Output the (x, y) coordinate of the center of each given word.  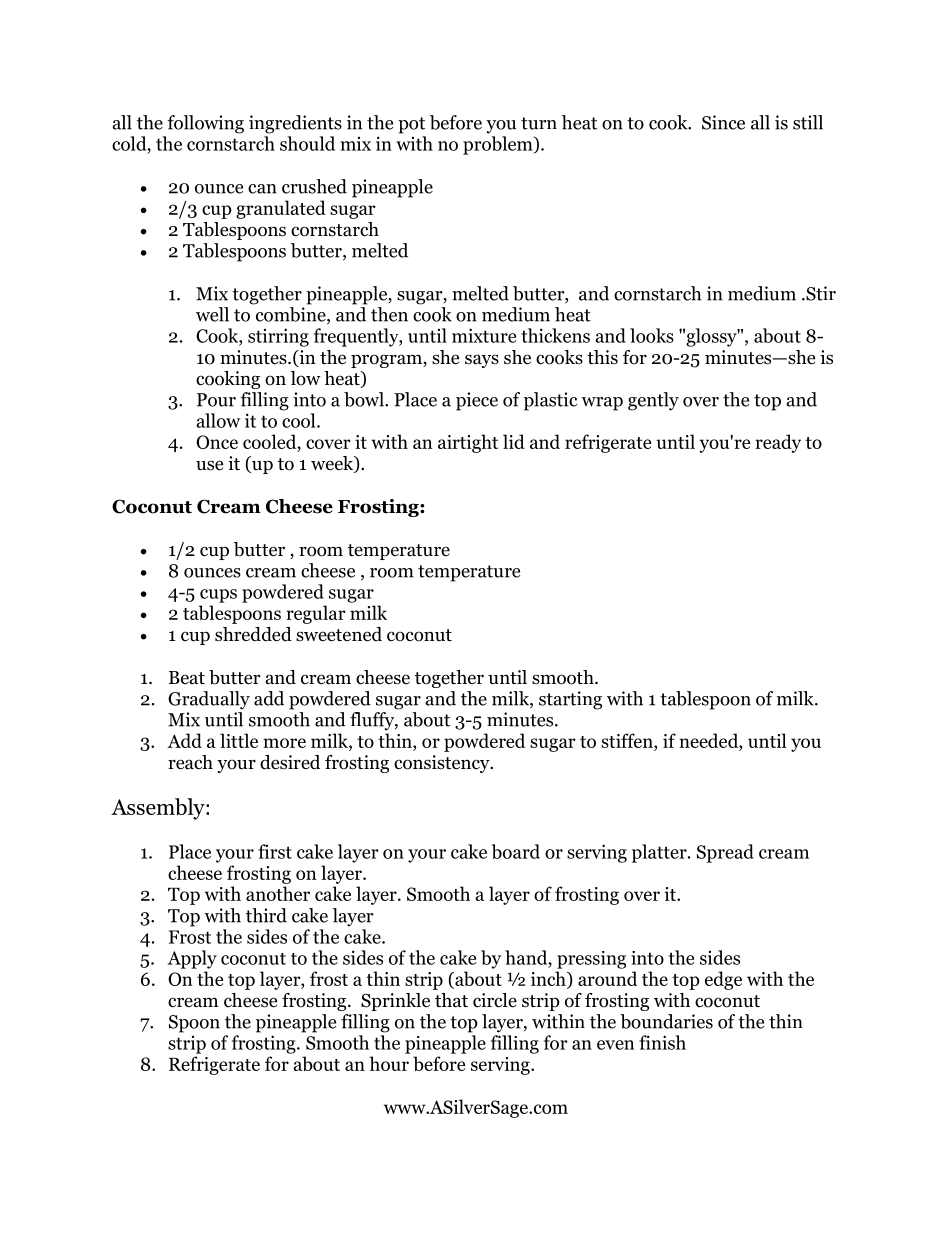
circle (495, 1000)
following (205, 124)
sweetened (339, 634)
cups (218, 596)
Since (723, 122)
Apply (192, 959)
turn (539, 123)
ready (778, 443)
